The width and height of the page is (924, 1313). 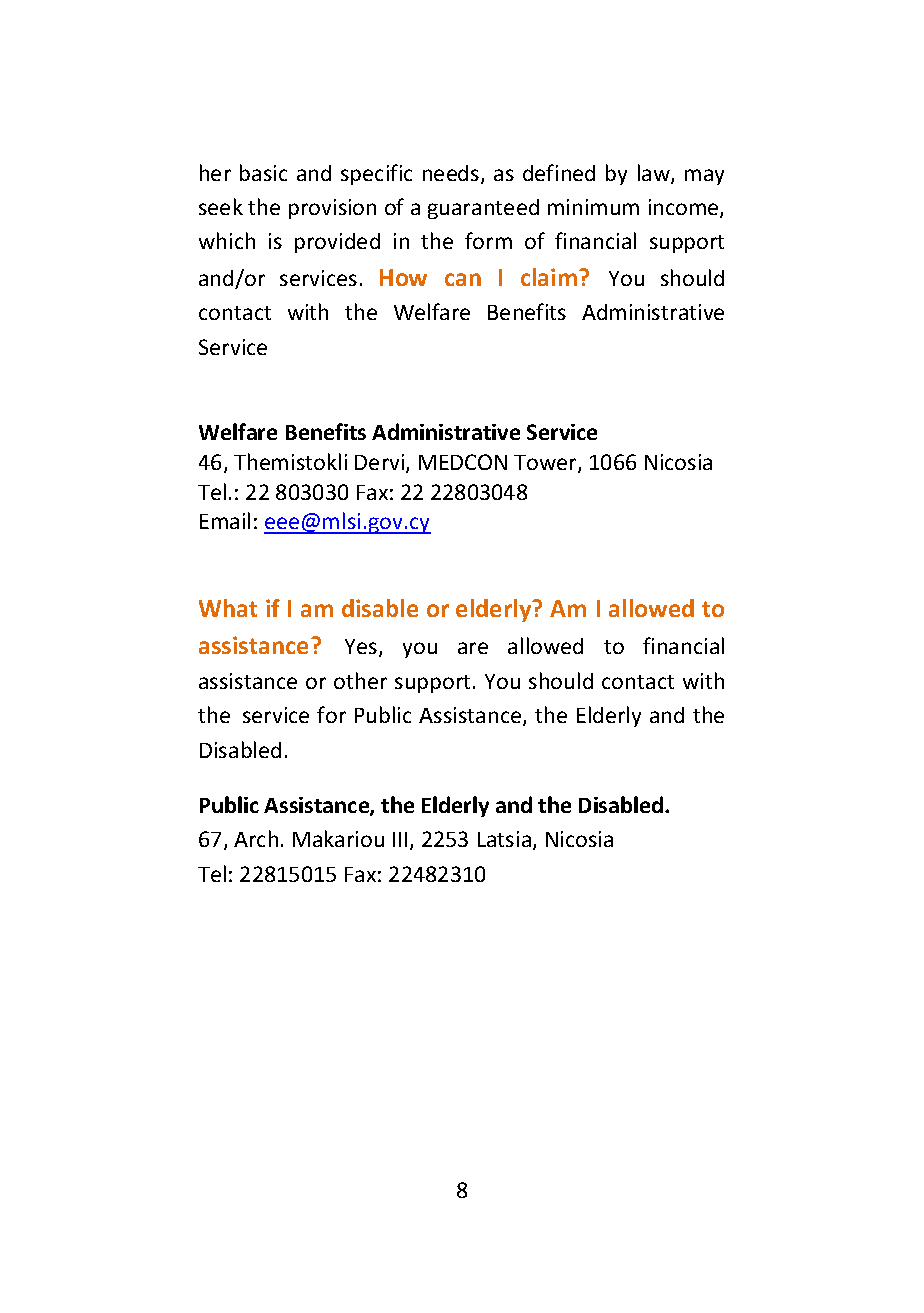 I want to click on III, so click(x=400, y=839).
